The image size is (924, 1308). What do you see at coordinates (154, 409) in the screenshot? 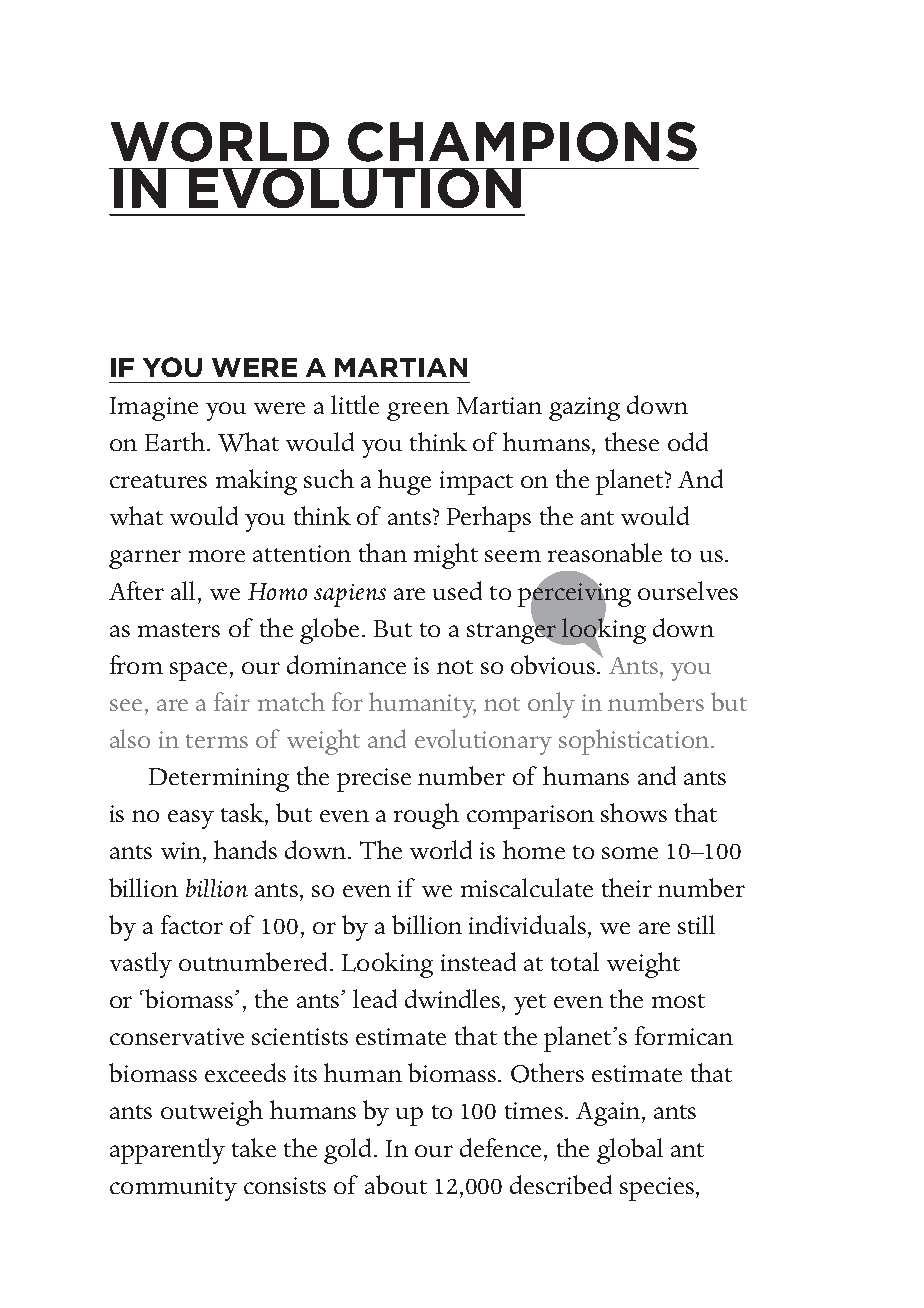
I see `Imagine` at bounding box center [154, 409].
